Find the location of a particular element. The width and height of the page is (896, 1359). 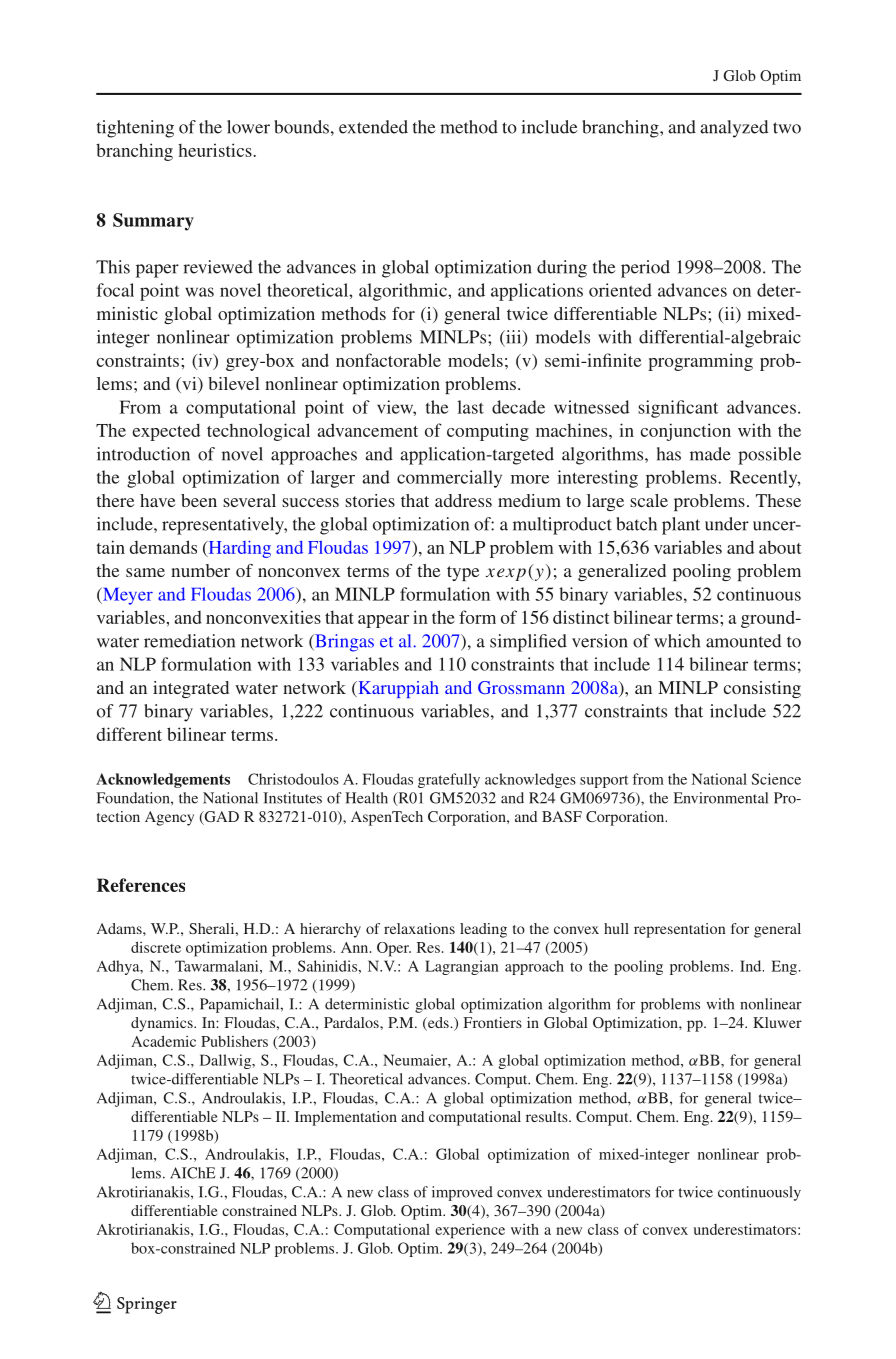

gratefully is located at coordinates (449, 780).
